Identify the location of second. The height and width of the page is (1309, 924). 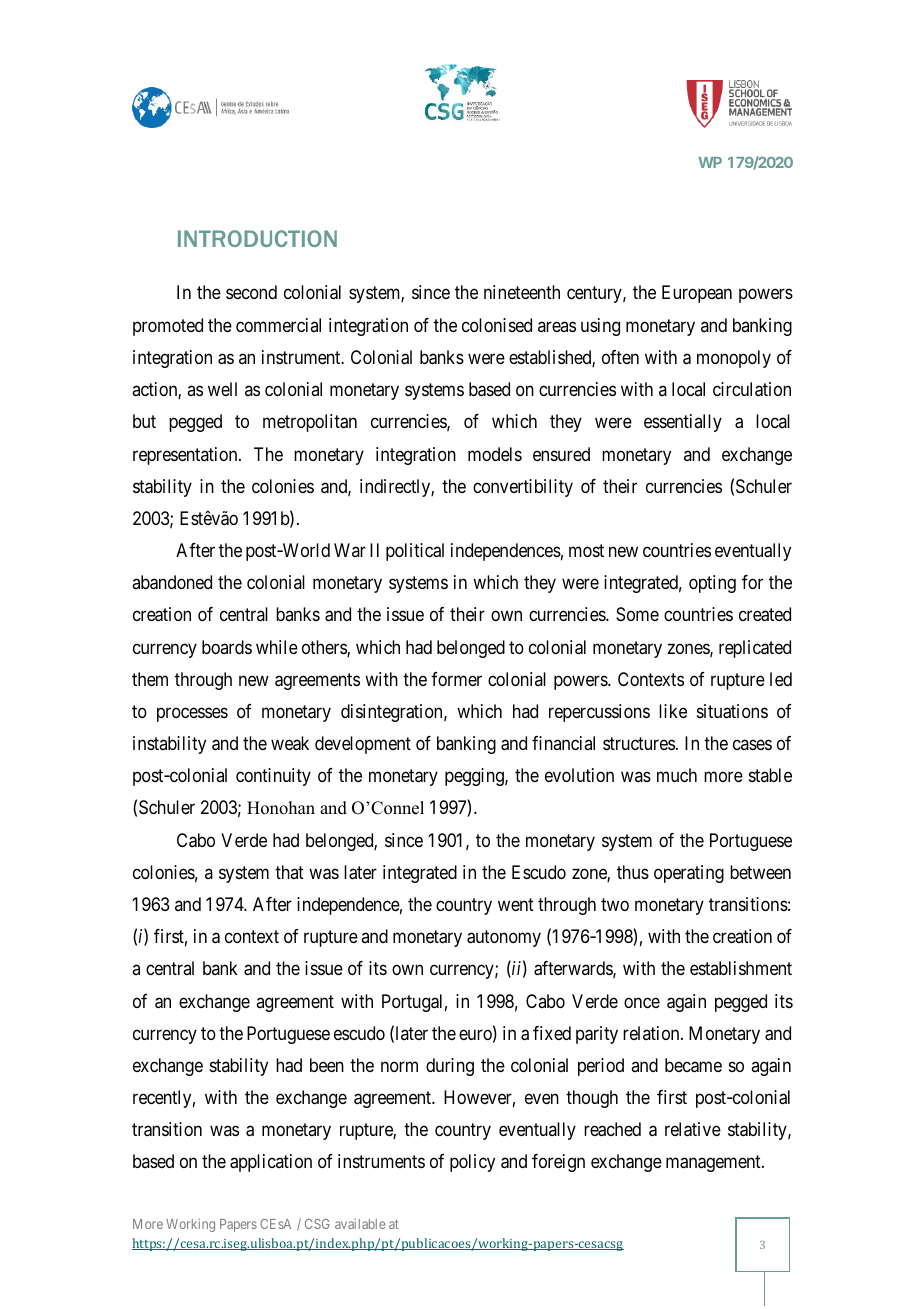
(251, 292).
